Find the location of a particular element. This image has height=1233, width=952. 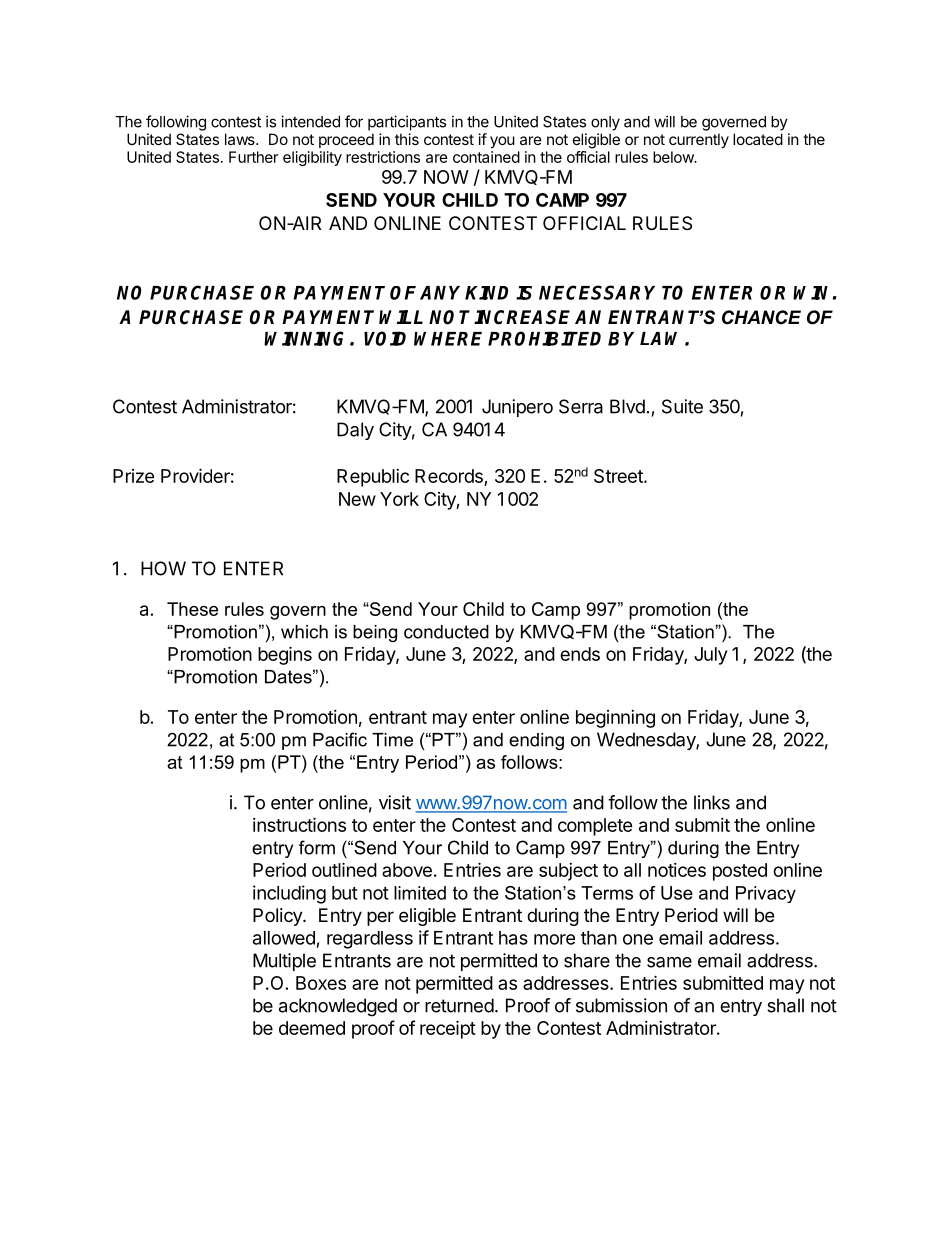

INCREASE is located at coordinates (522, 317).
